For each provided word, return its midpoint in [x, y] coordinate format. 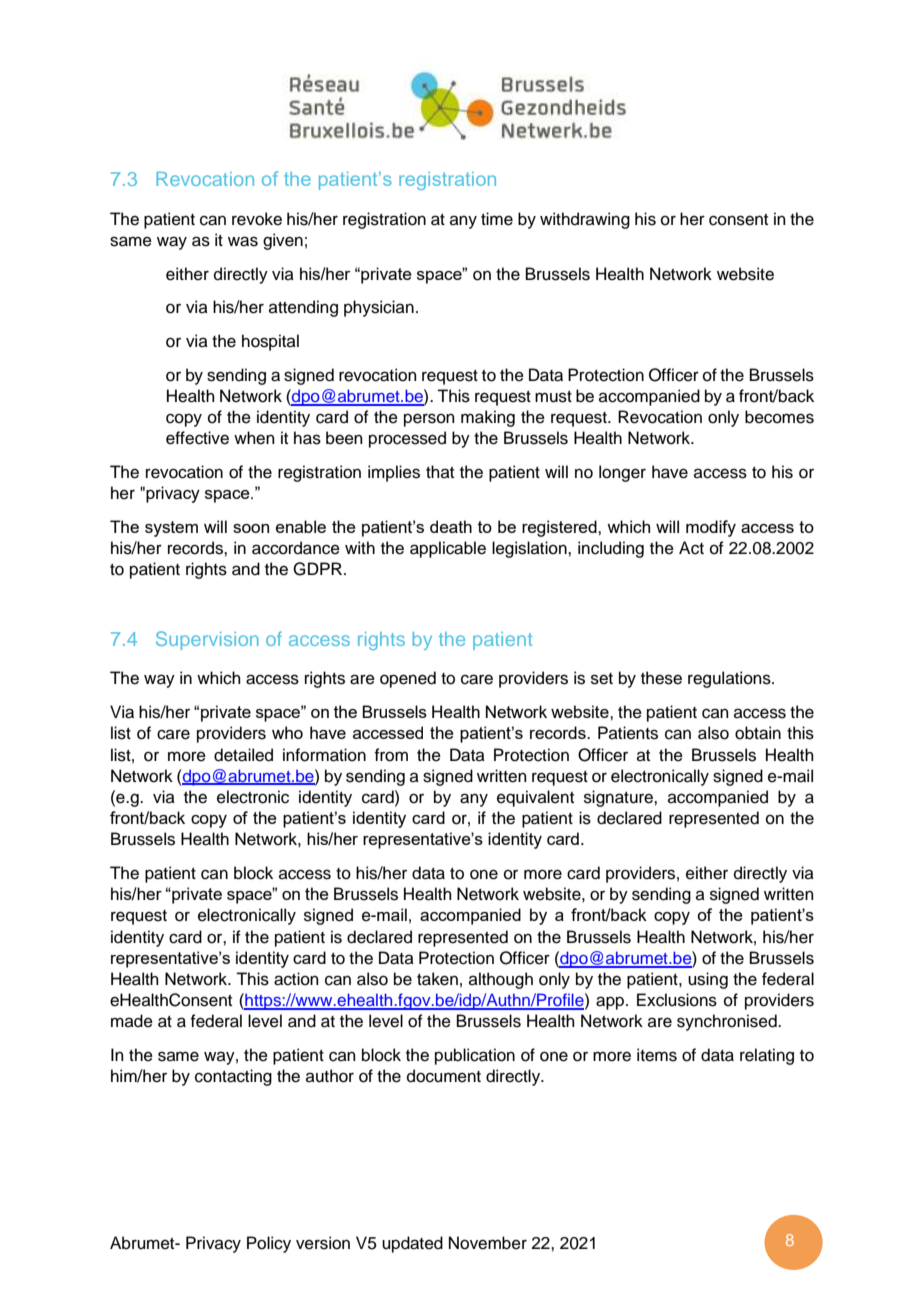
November [488, 1243]
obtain [758, 733]
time [497, 219]
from [391, 755]
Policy [269, 1244]
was [243, 241]
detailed [243, 755]
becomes [779, 417]
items [657, 1055]
